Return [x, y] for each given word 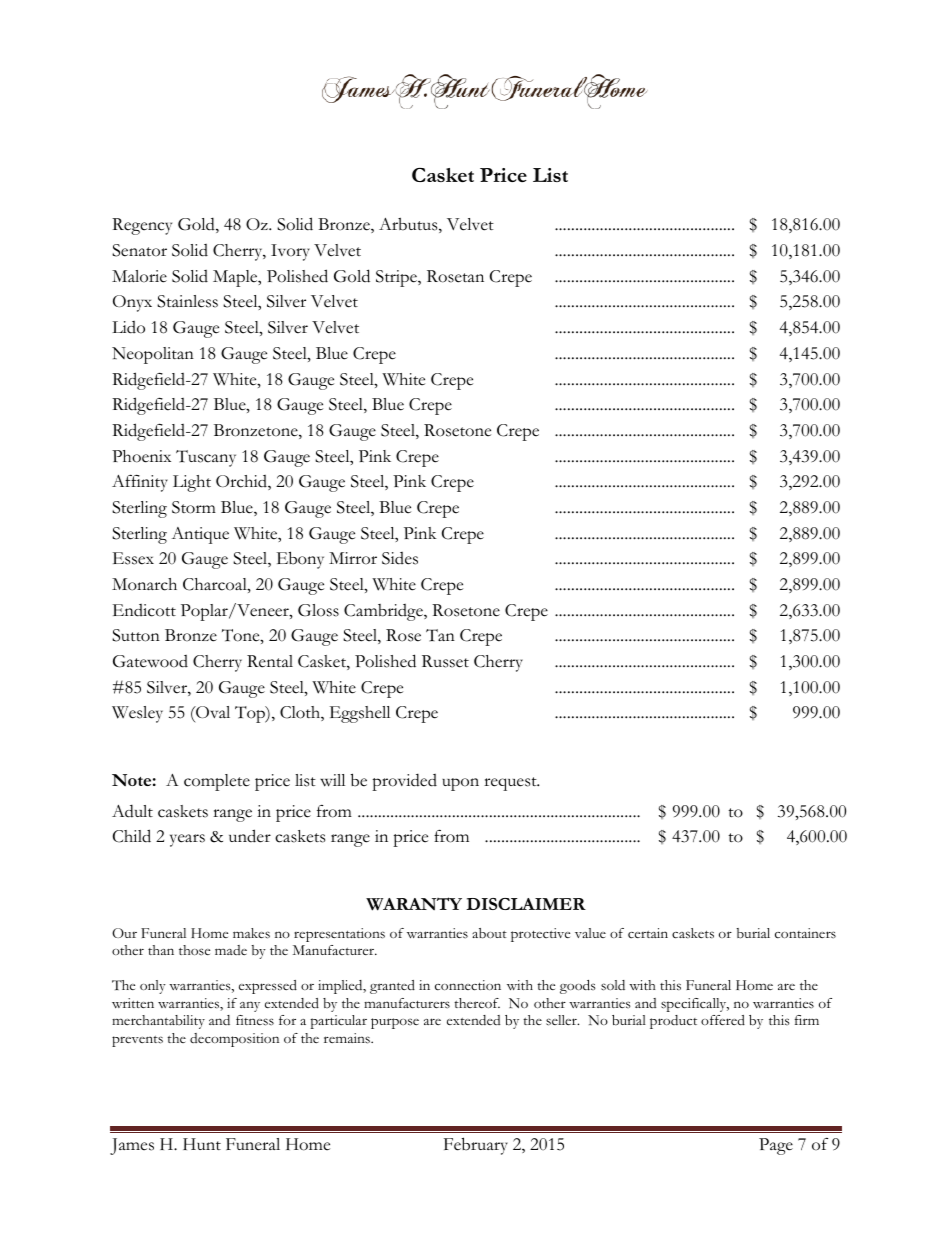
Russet [445, 661]
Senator [139, 250]
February [476, 1146]
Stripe [397, 278]
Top [251, 714]
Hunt [202, 1144]
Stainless [187, 301]
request [511, 784]
